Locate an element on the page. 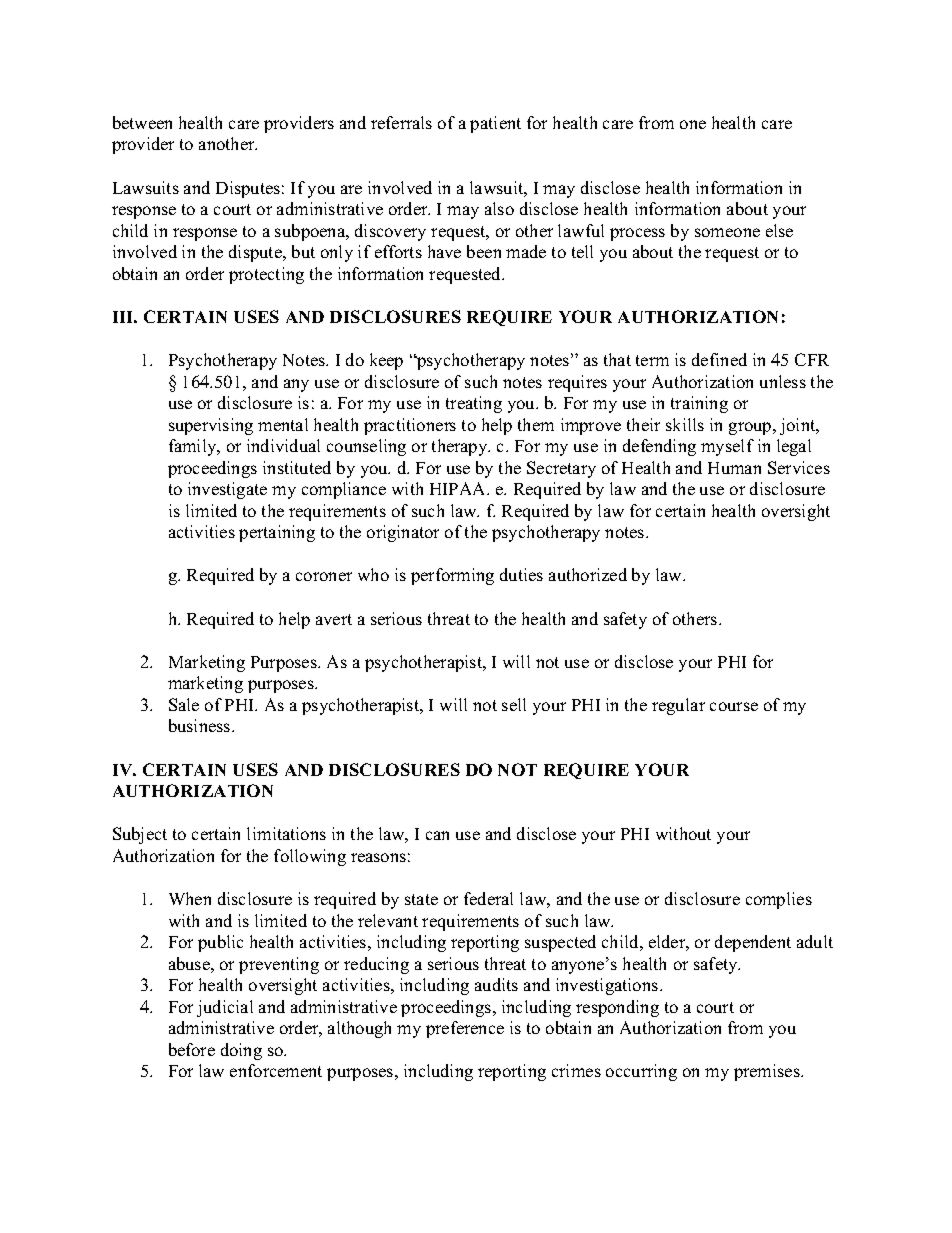 The image size is (952, 1233). myself is located at coordinates (727, 447).
